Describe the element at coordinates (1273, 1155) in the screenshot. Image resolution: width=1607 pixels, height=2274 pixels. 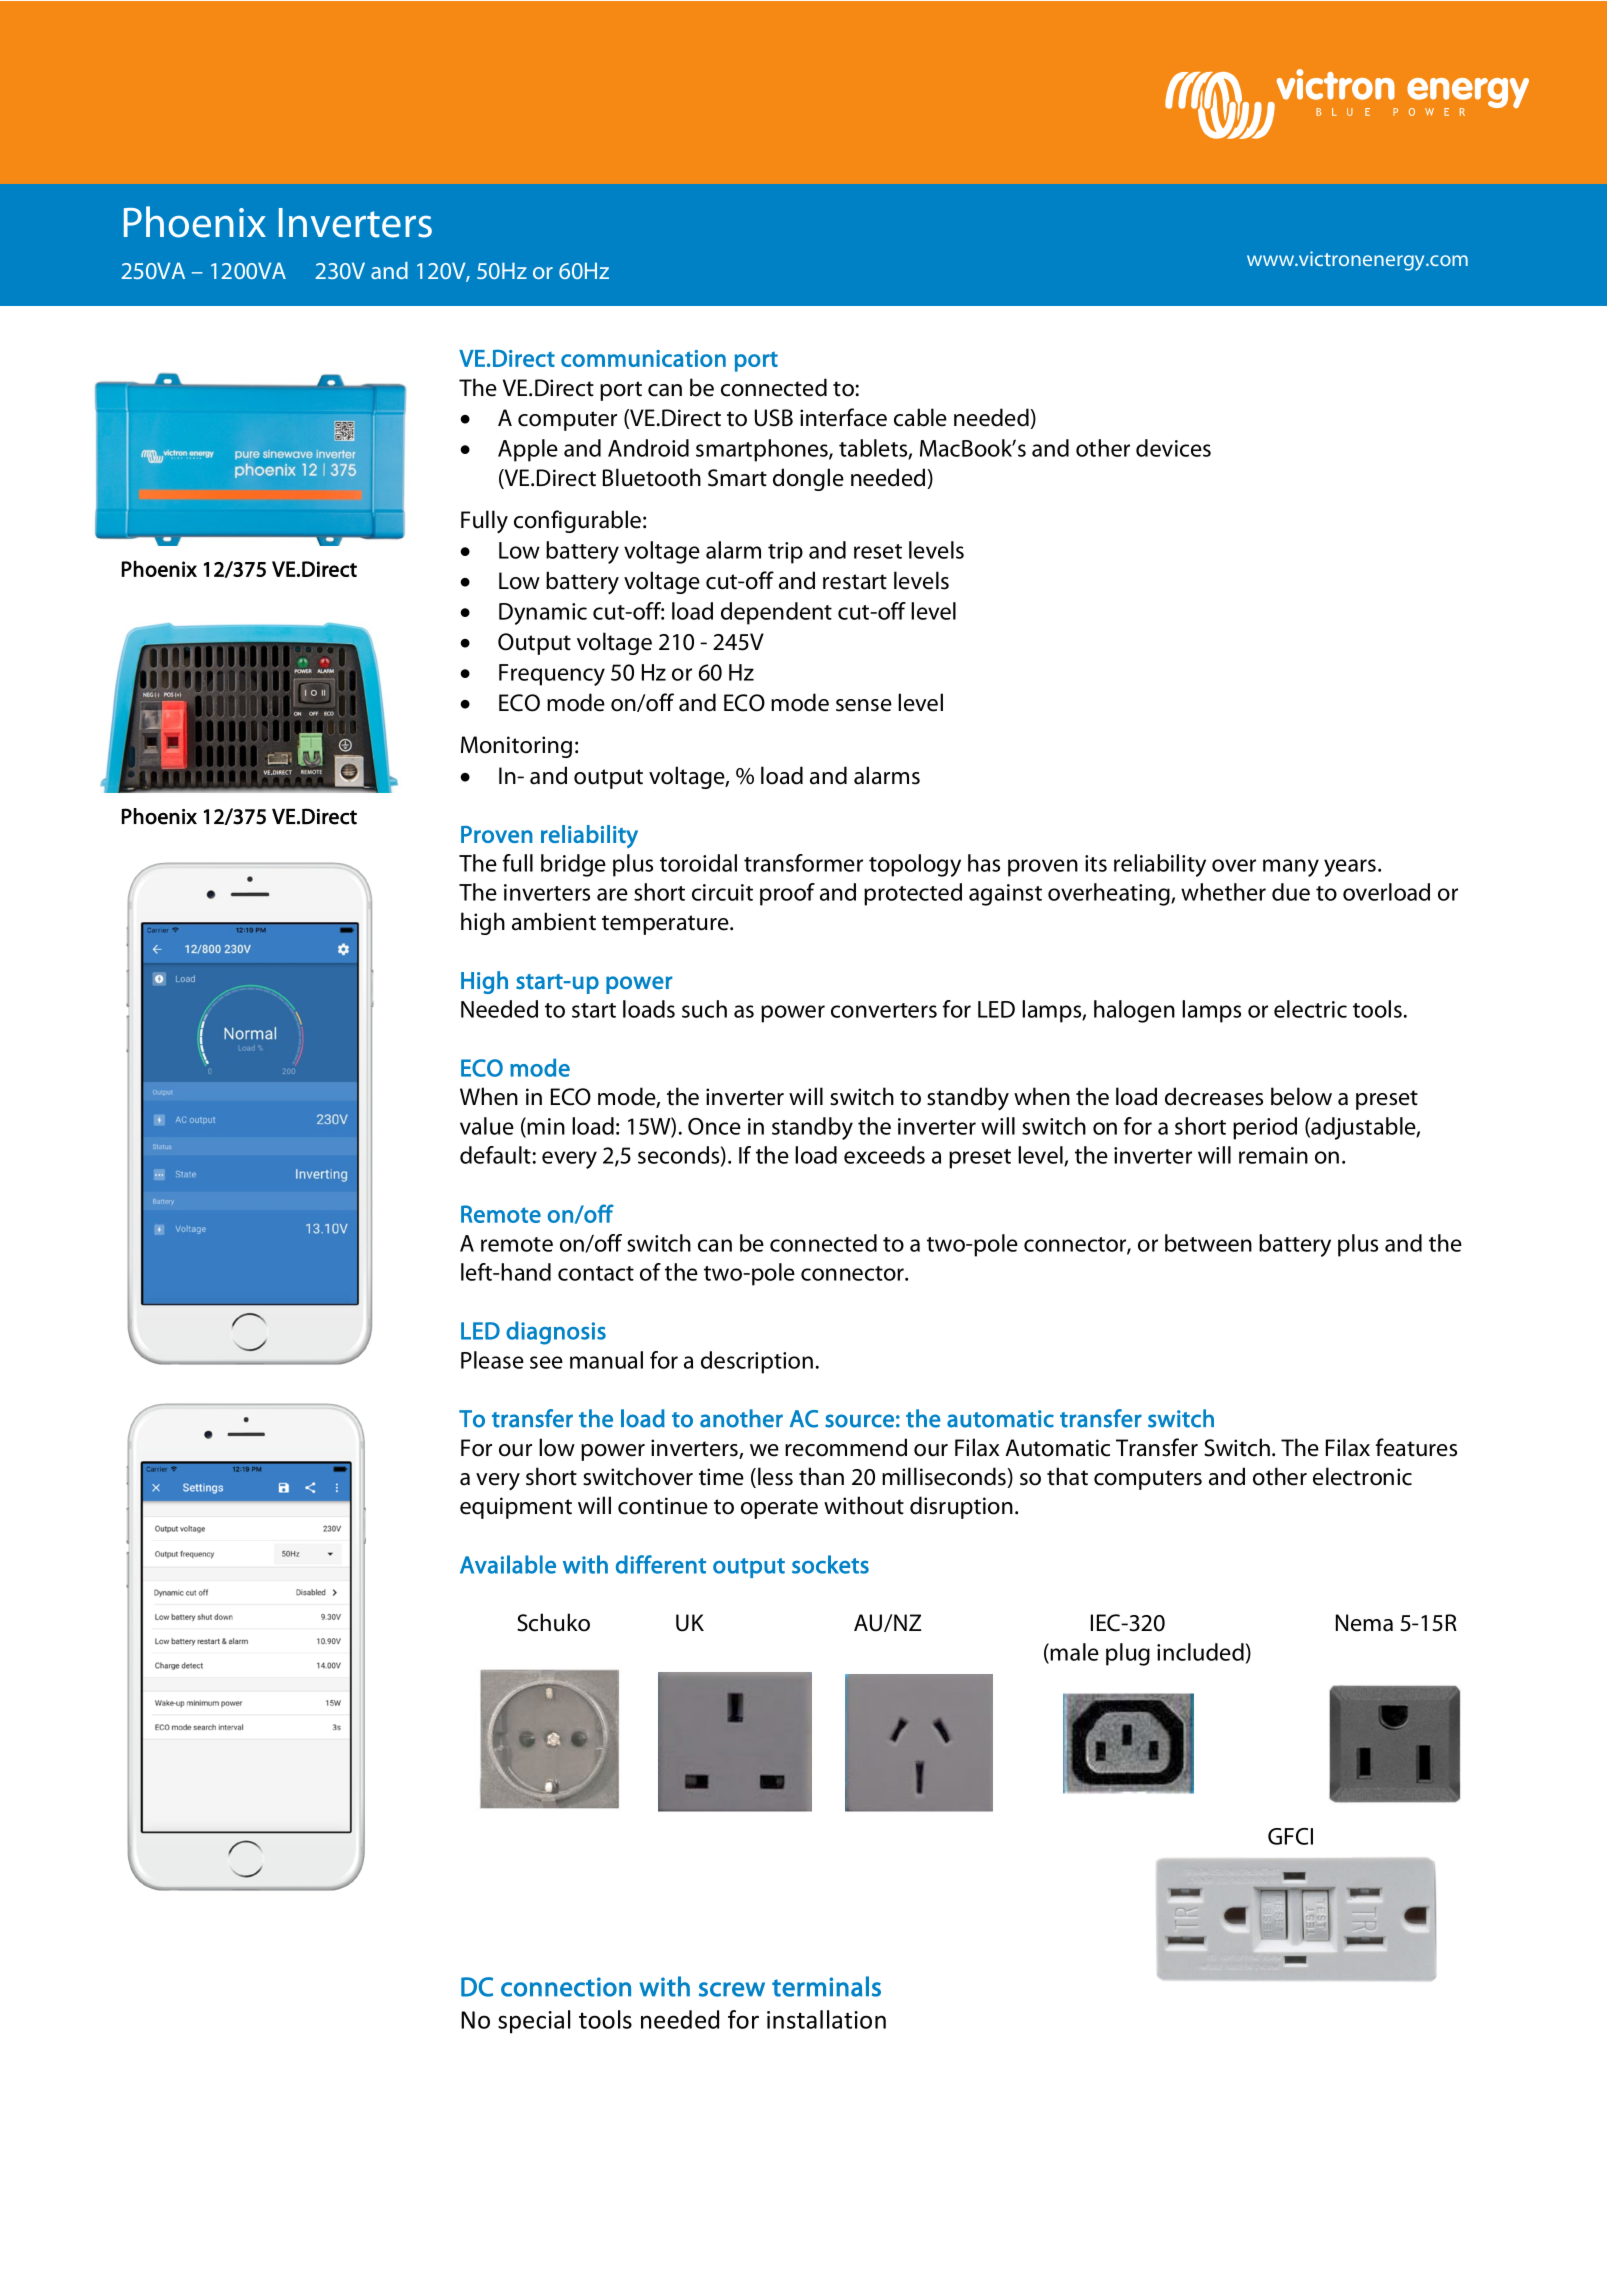
I see `remain` at that location.
